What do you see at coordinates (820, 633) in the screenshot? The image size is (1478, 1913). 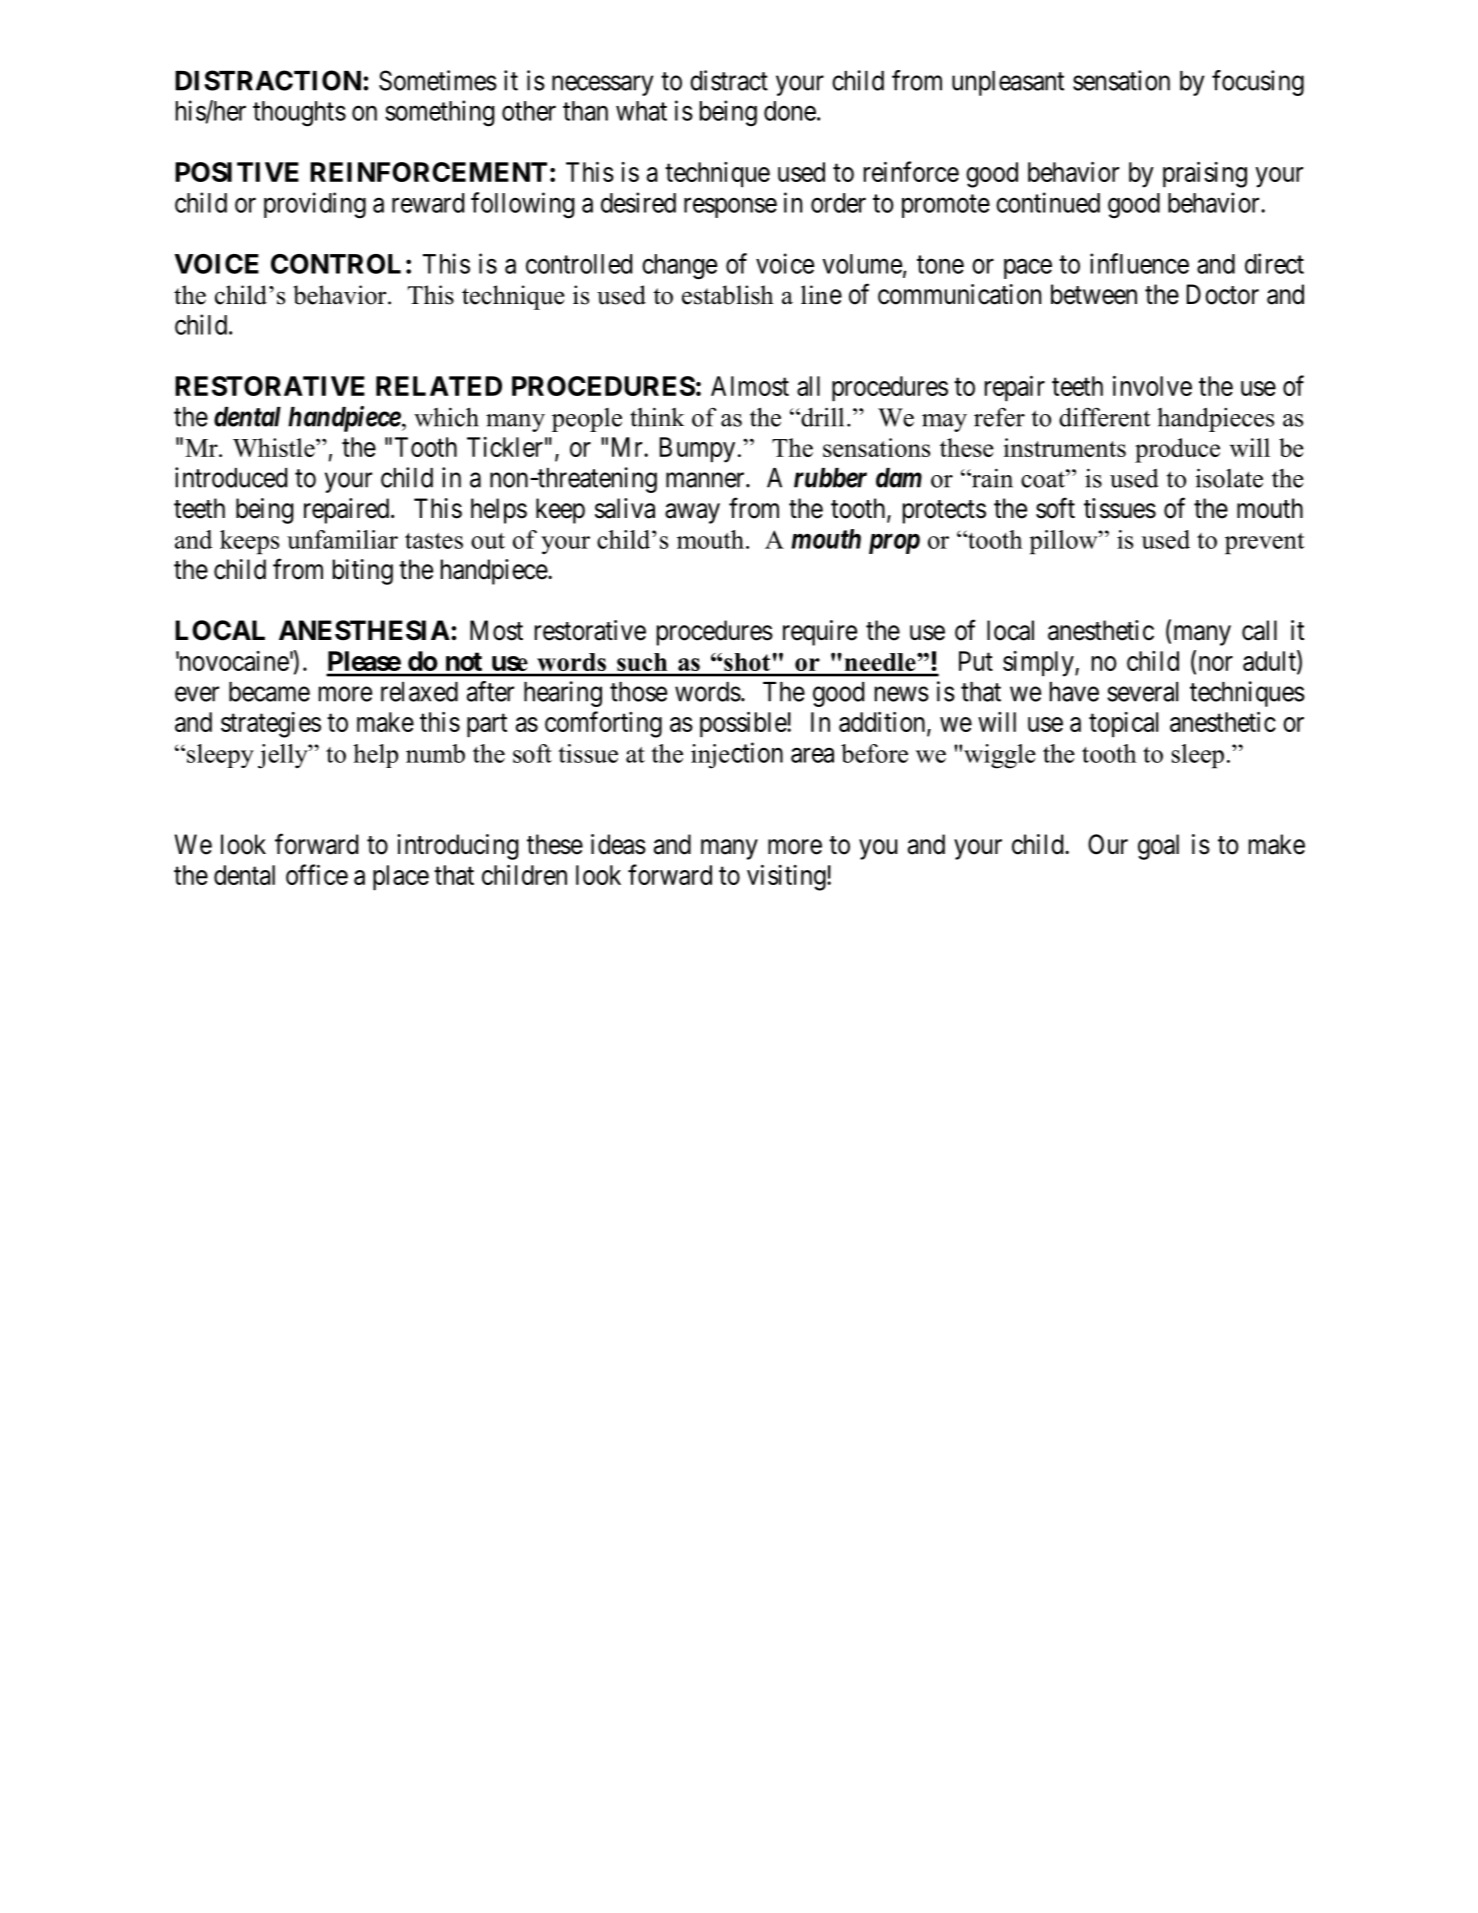 I see `require` at bounding box center [820, 633].
